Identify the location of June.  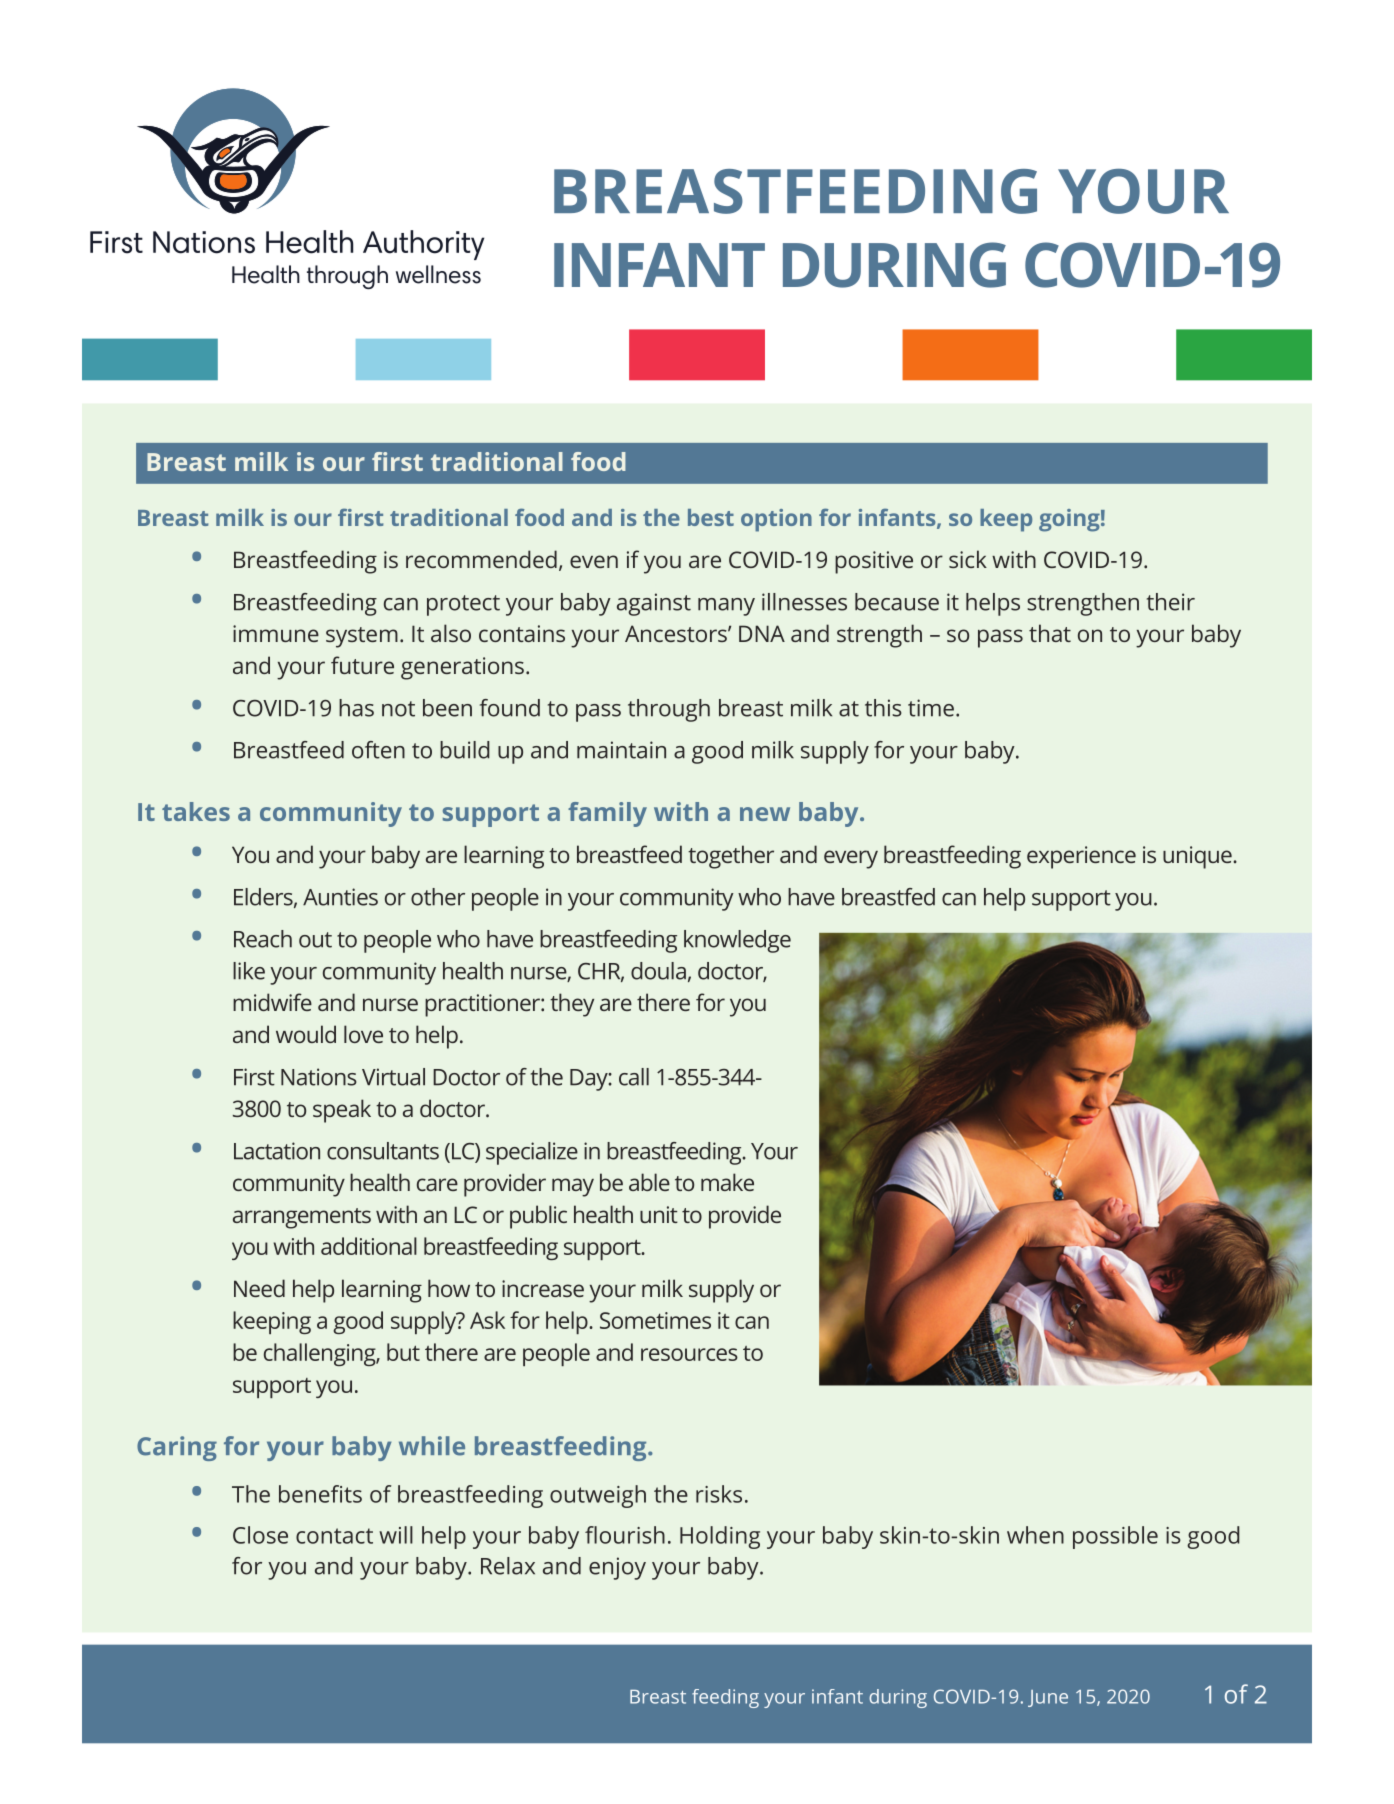
(1048, 1698).
